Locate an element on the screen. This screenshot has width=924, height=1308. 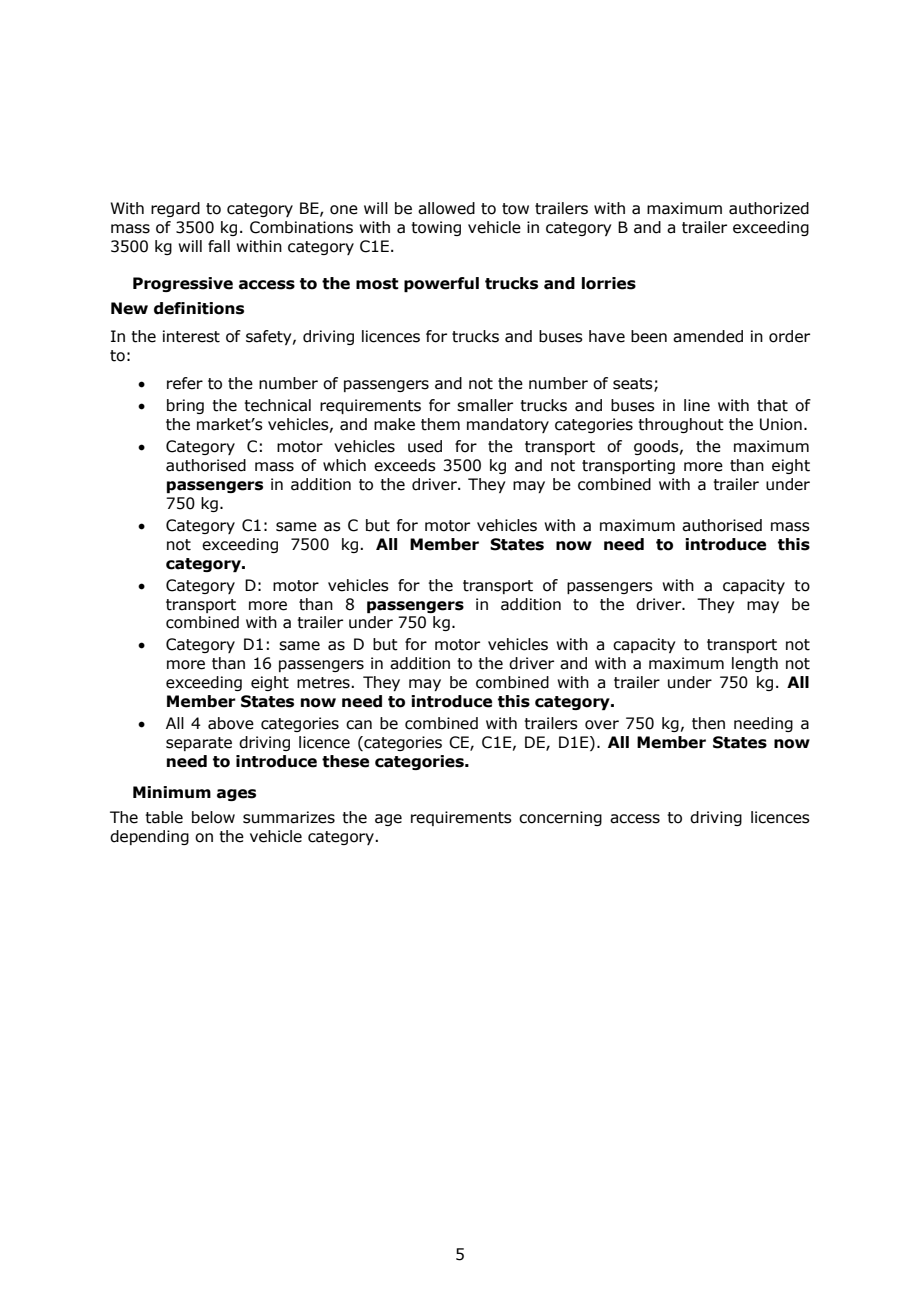
exceeds is located at coordinates (405, 465).
